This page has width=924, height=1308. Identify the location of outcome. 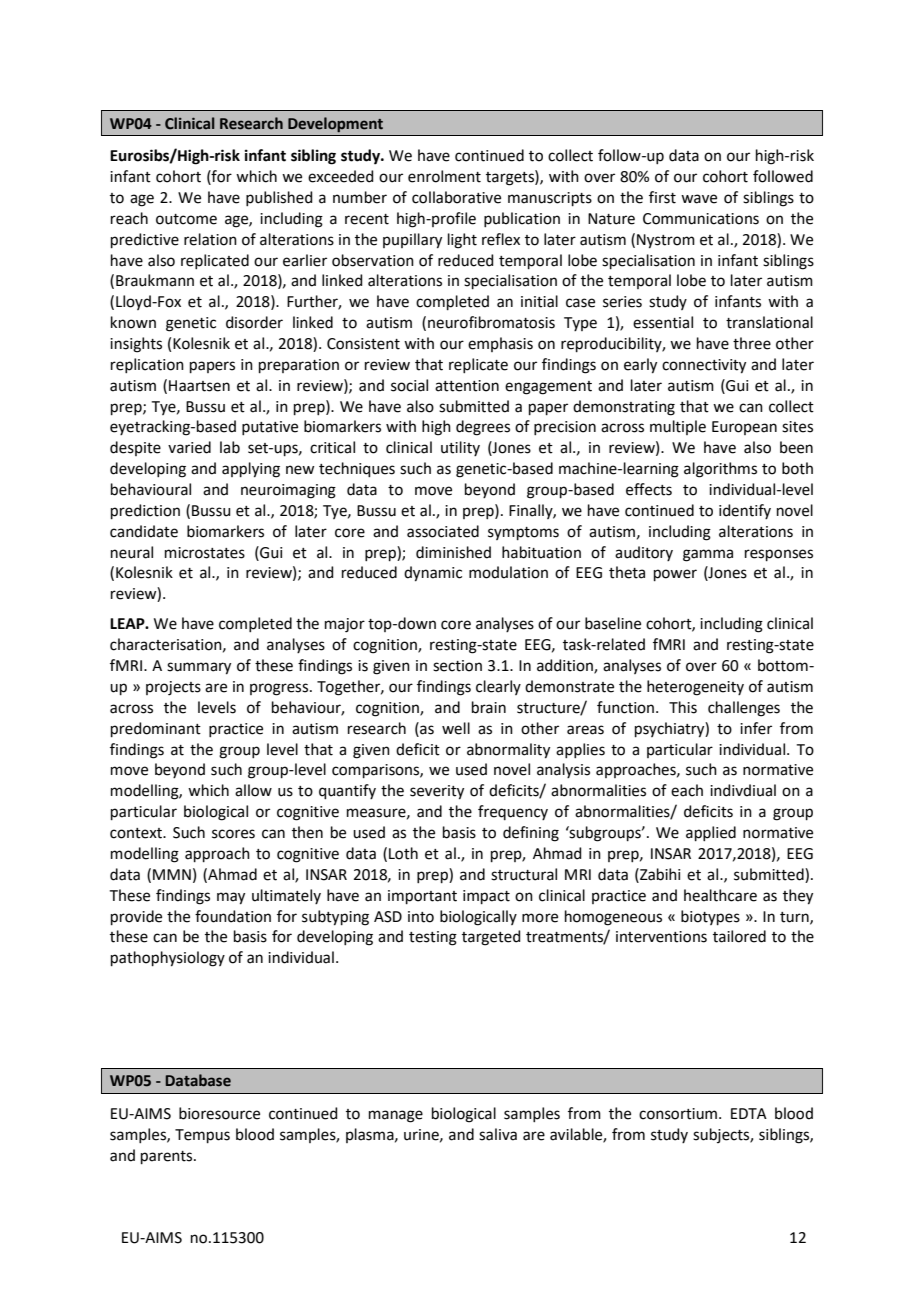
(186, 219).
